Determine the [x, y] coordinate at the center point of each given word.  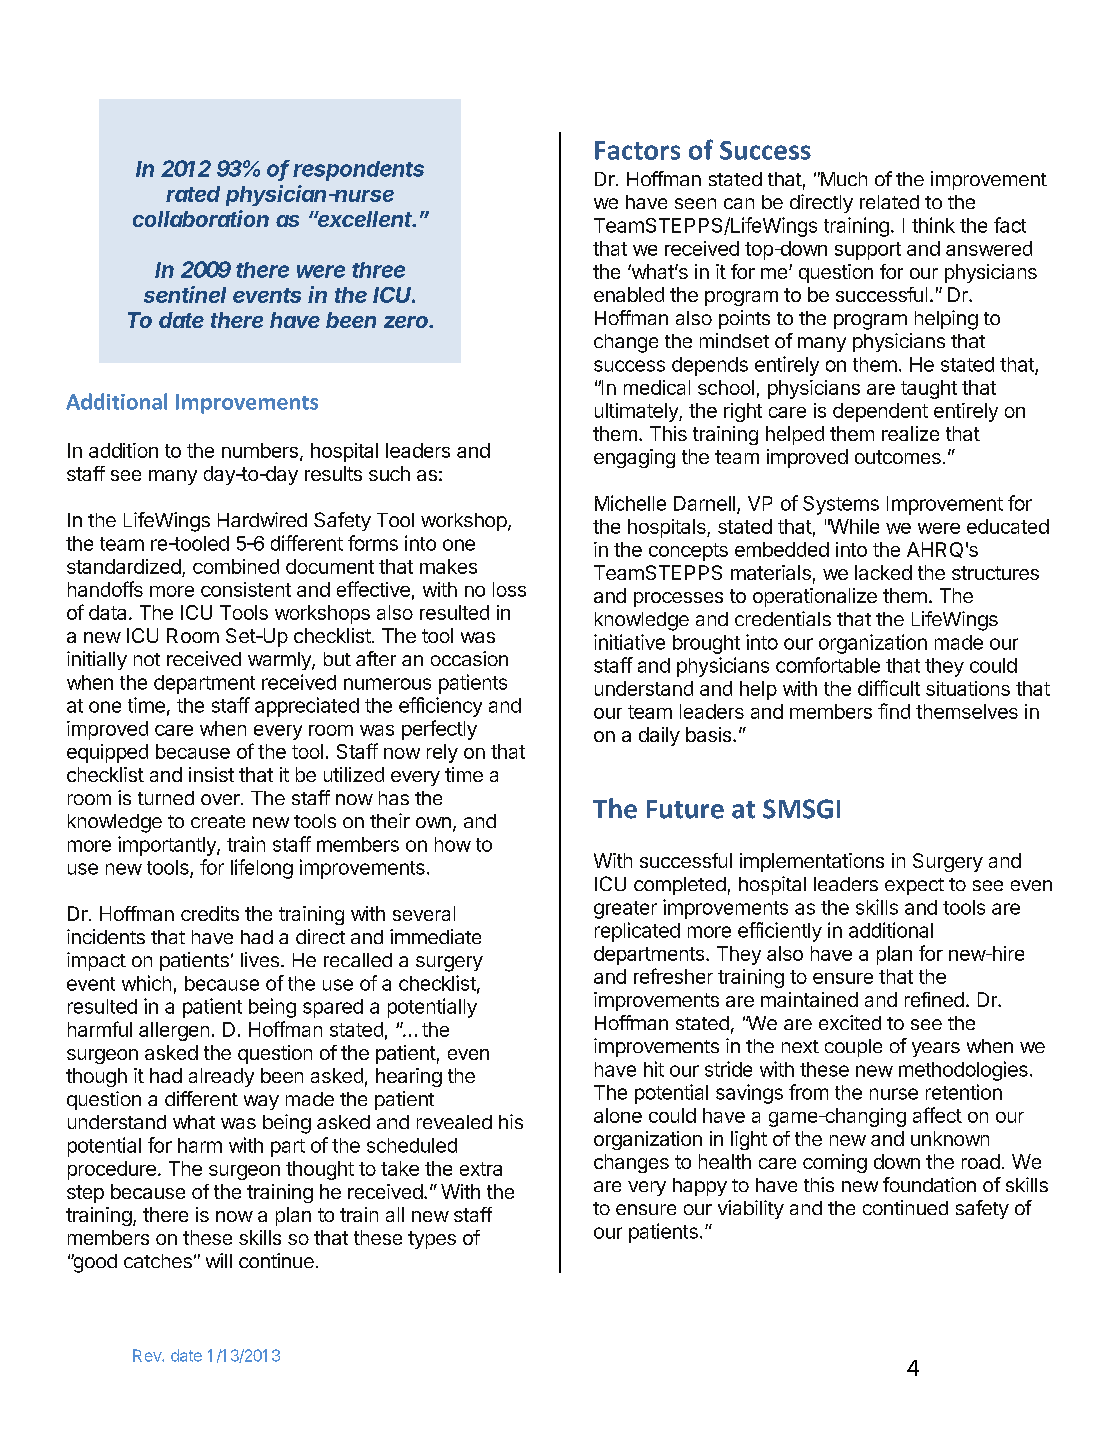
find [894, 711]
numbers [260, 450]
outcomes [898, 457]
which [146, 983]
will [219, 1260]
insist [211, 774]
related [889, 202]
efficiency [440, 707]
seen [695, 203]
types [432, 1240]
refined [934, 999]
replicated [637, 932]
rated [193, 194]
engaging [634, 458]
